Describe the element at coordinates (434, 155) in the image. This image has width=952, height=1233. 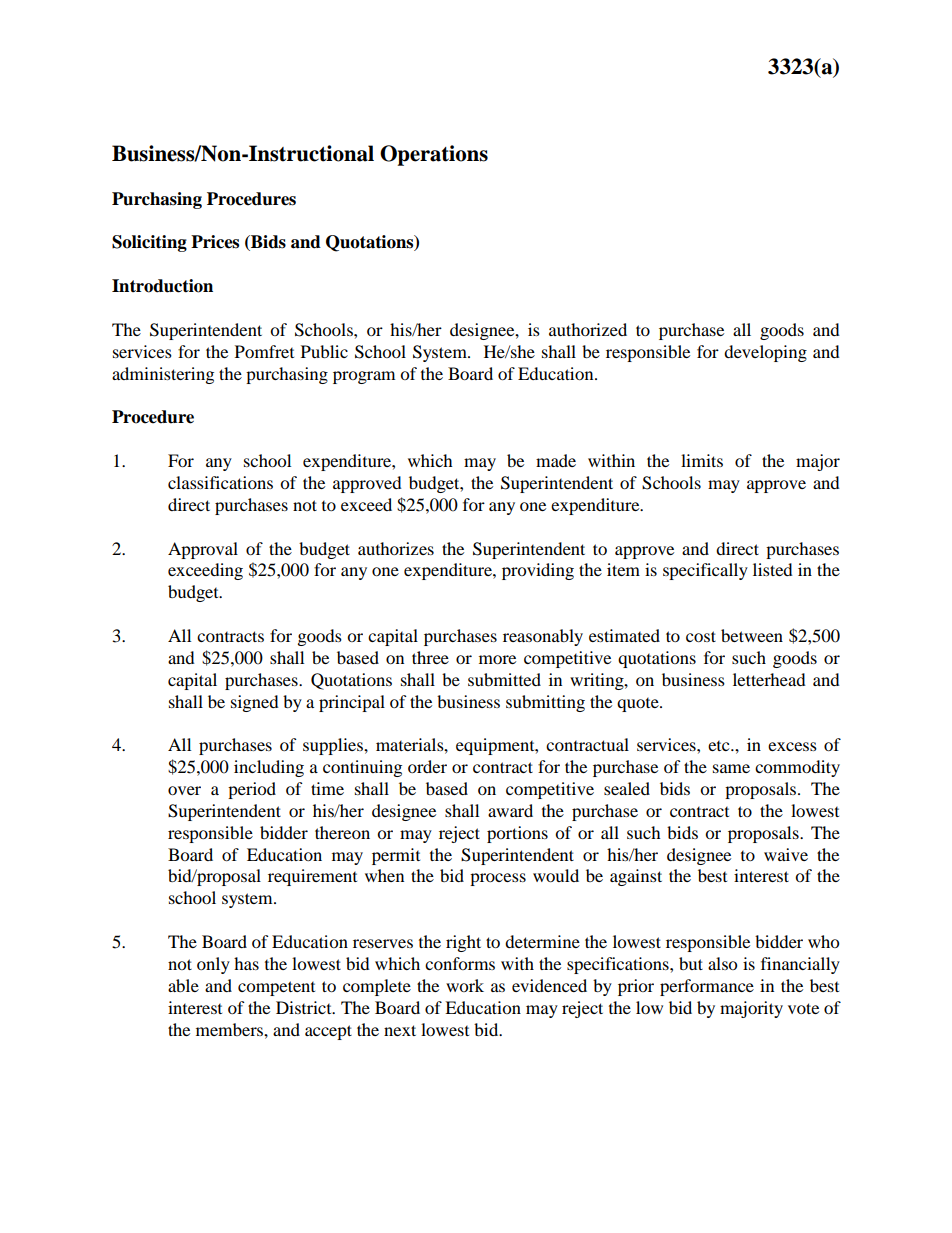
I see `Operations` at that location.
